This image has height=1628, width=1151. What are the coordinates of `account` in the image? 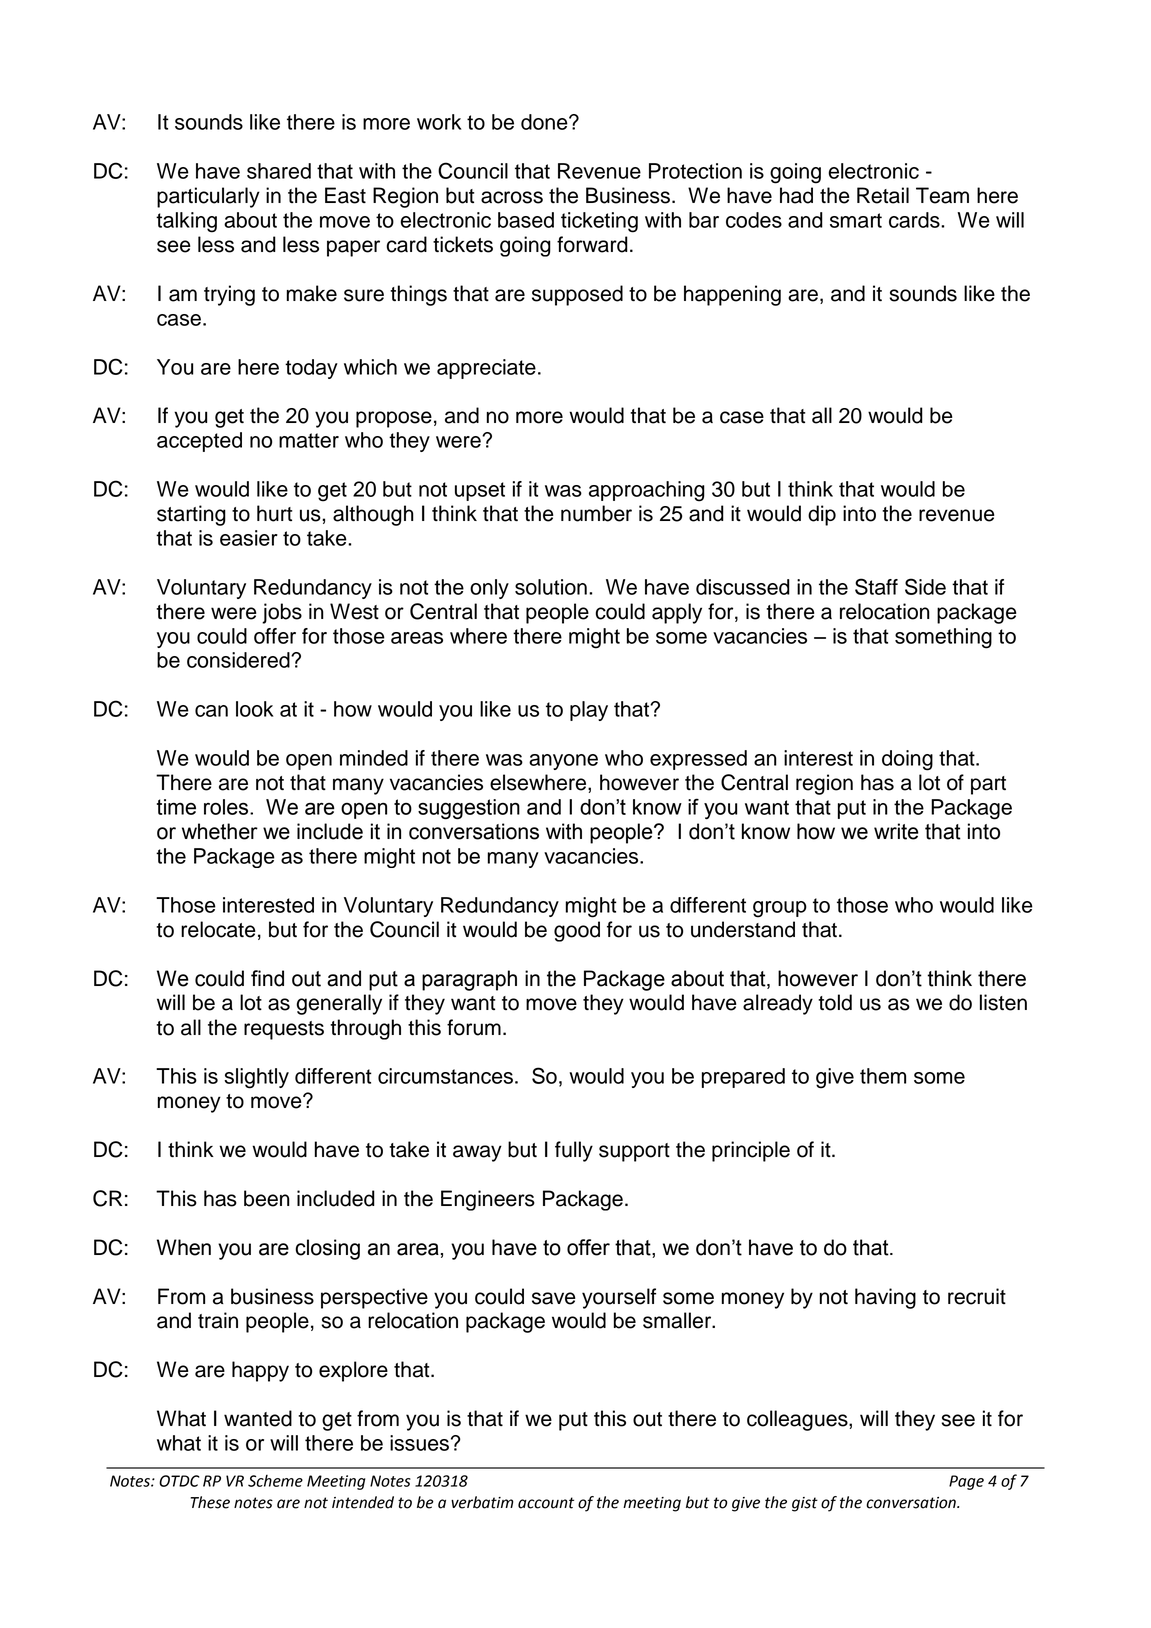 It's located at (546, 1503).
